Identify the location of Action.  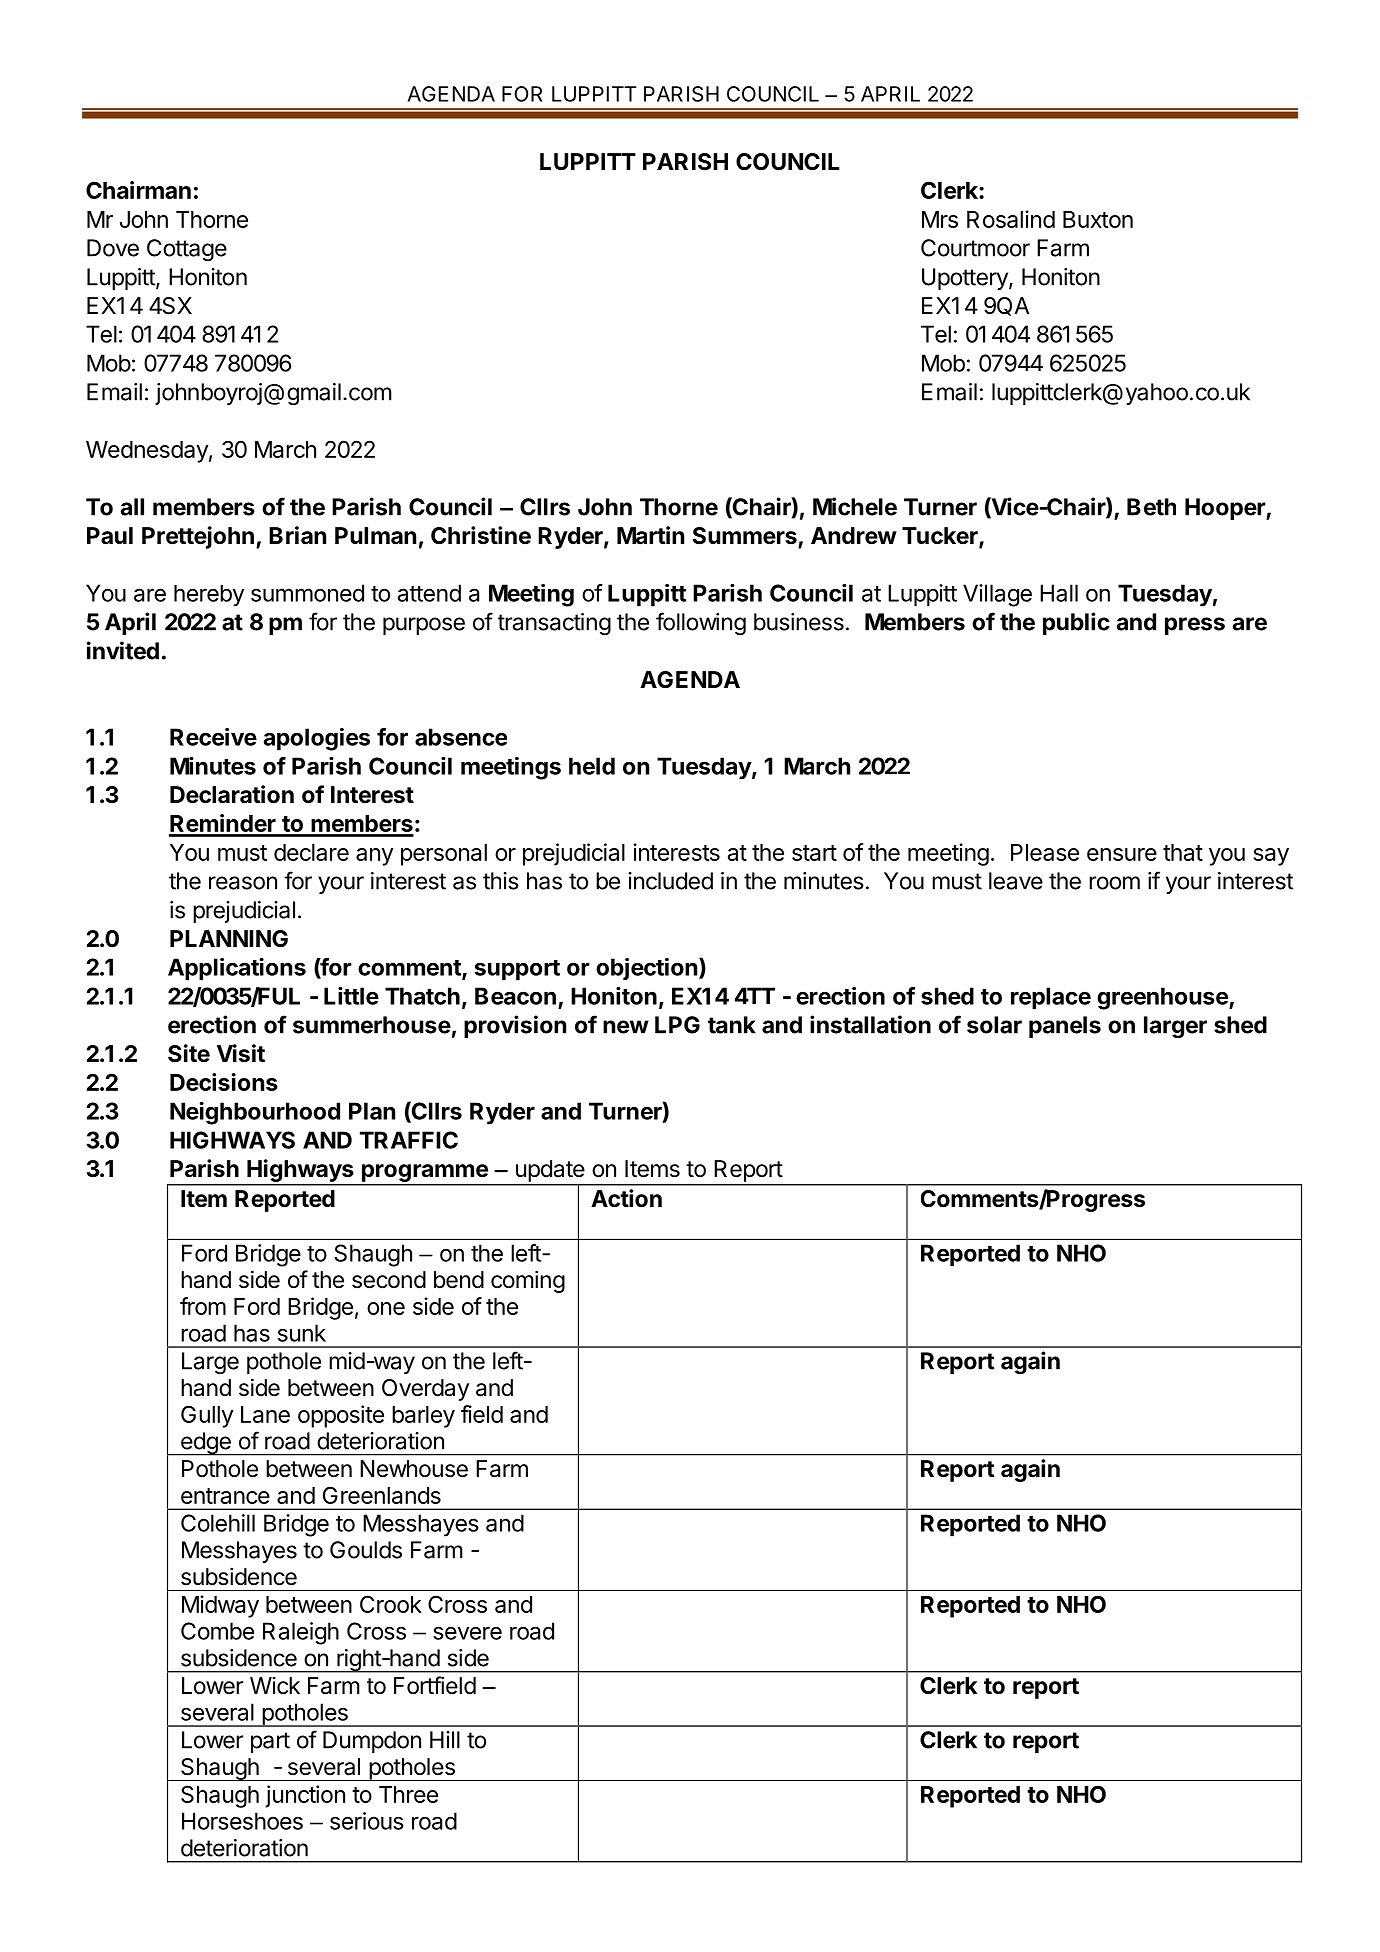
(626, 1198).
